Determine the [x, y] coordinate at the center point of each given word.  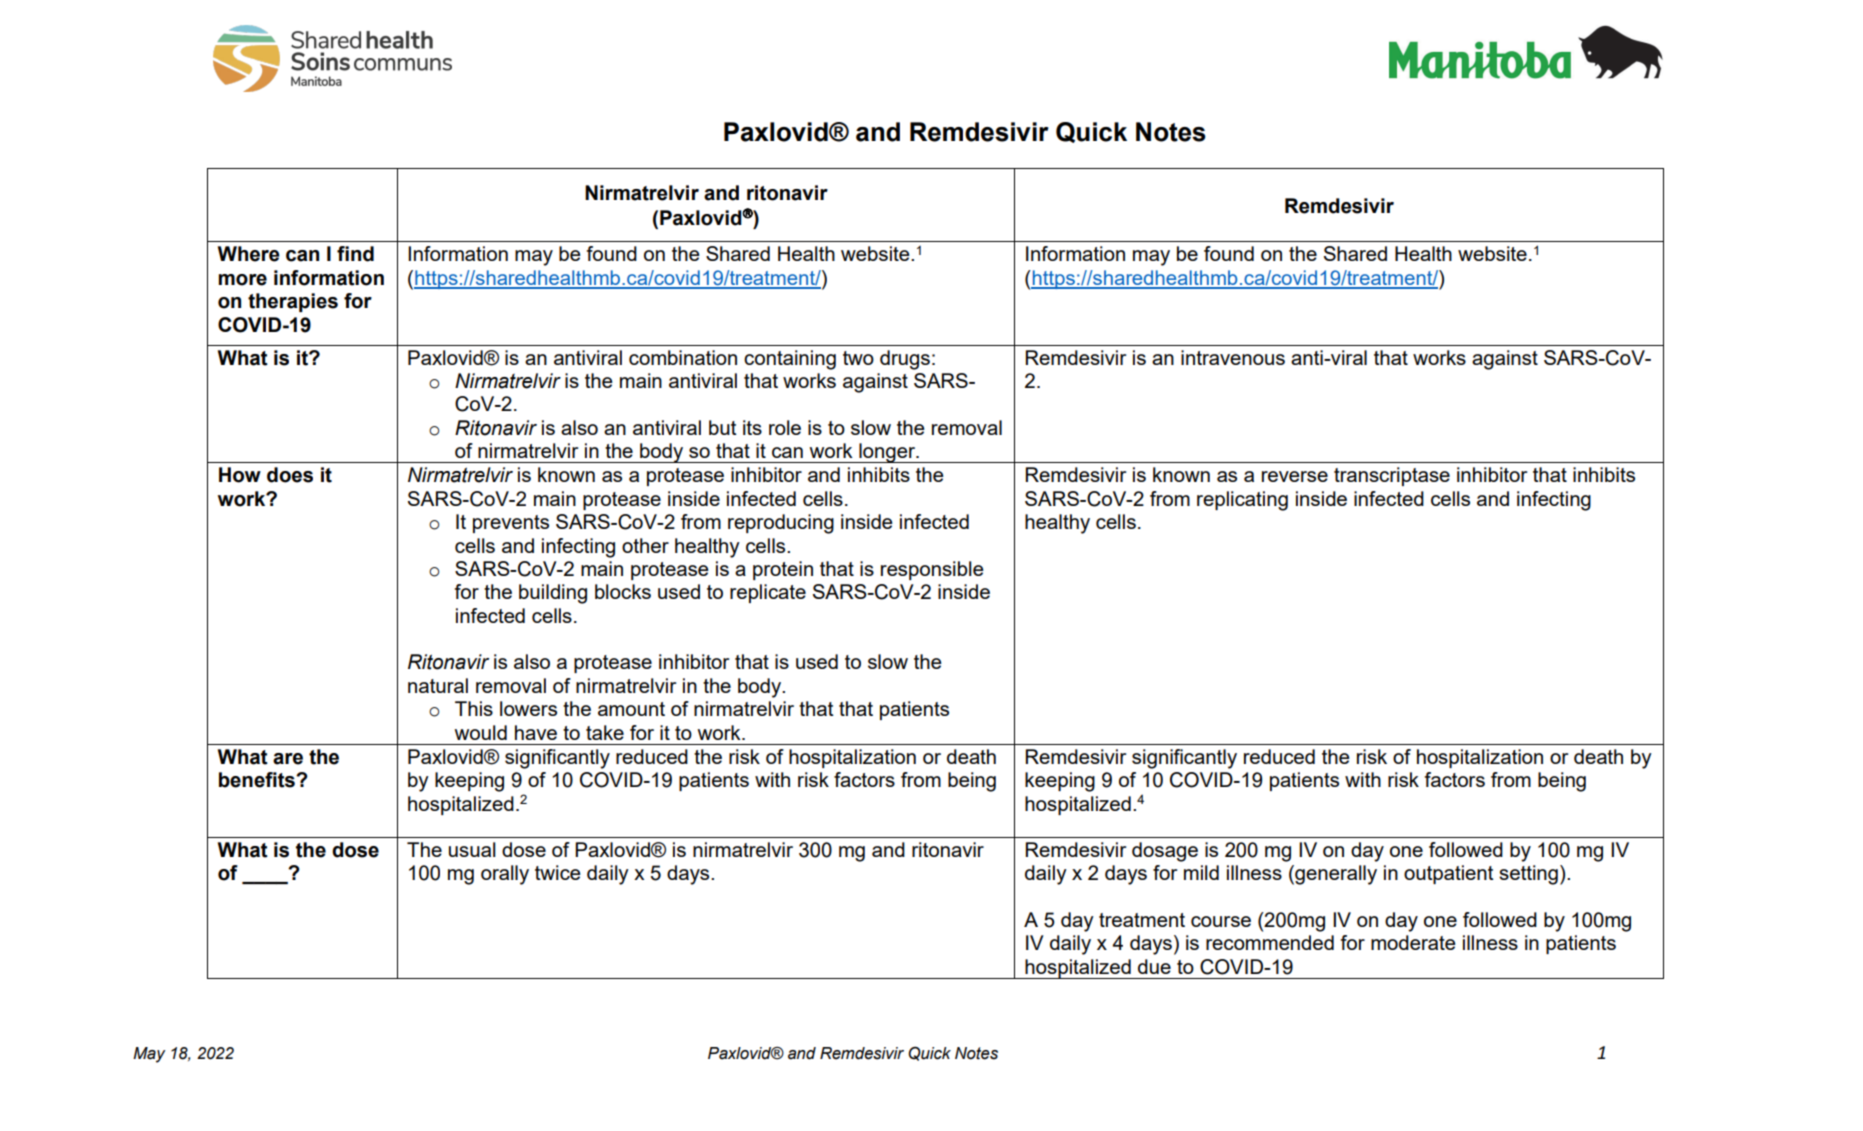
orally [505, 875]
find [355, 254]
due [1154, 966]
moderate [1413, 942]
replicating [1242, 501]
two [858, 358]
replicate [768, 593]
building [553, 594]
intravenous [1233, 357]
